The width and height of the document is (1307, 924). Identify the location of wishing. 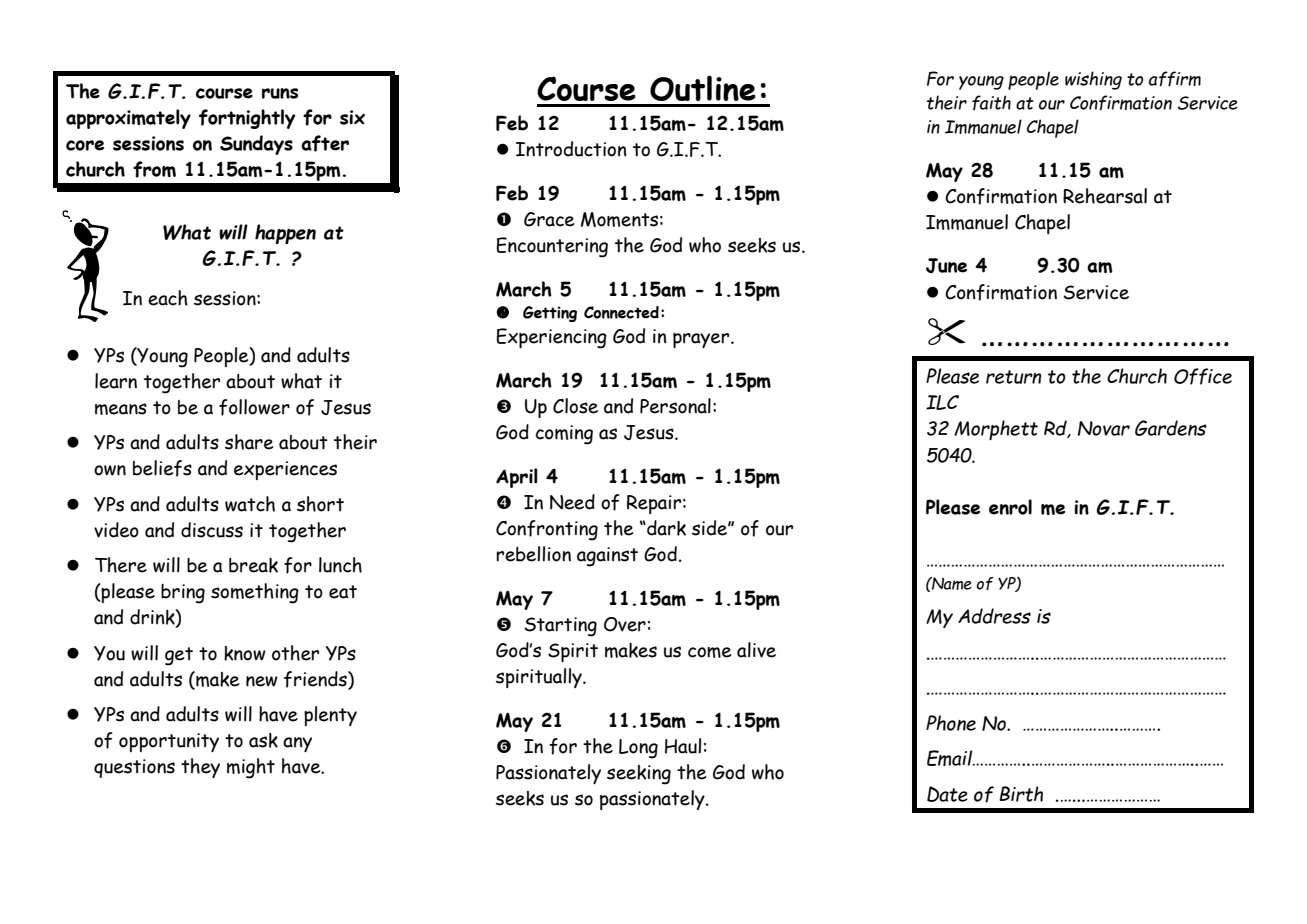
(1093, 80).
